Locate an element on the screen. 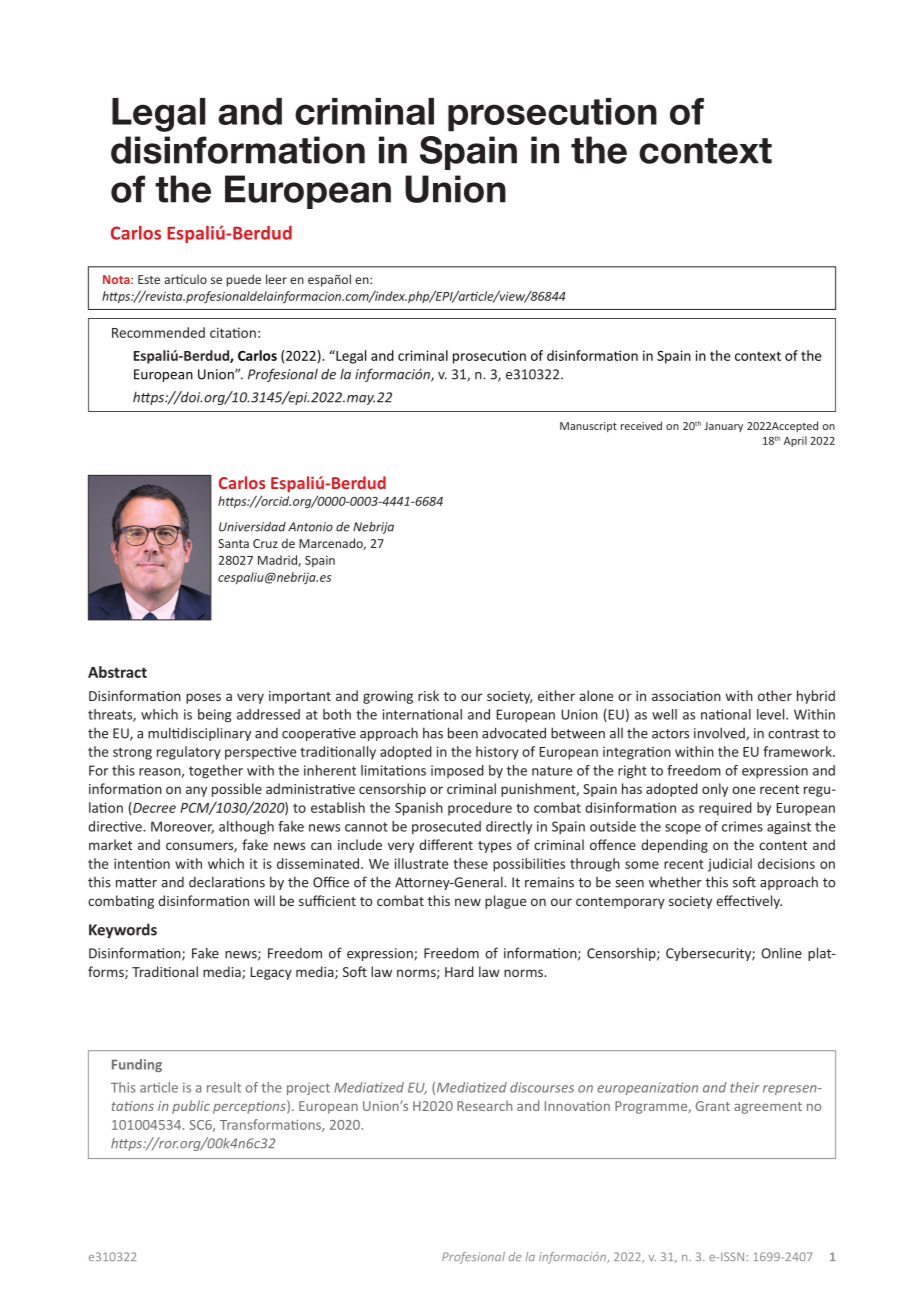 This screenshot has height=1308, width=924. Grant is located at coordinates (713, 1106).
